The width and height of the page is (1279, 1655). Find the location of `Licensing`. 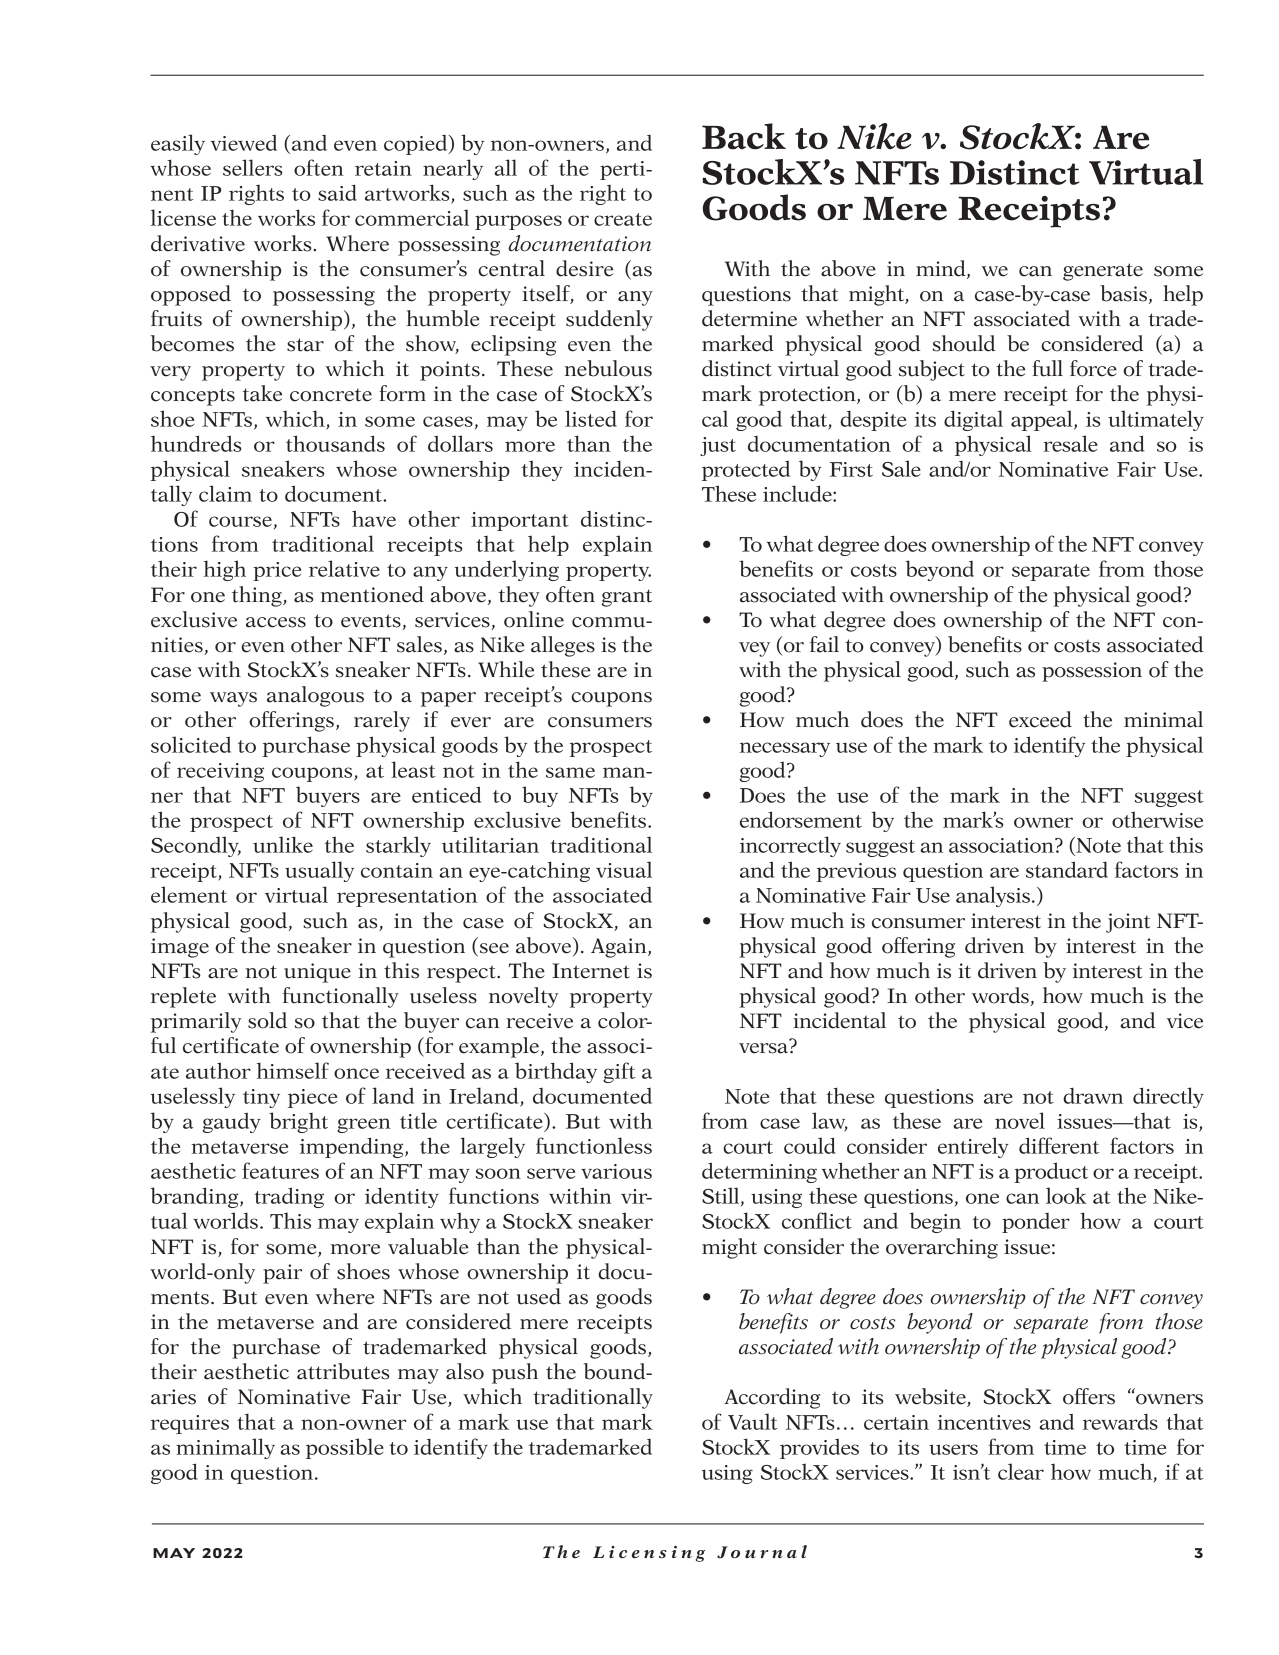

Licensing is located at coordinates (649, 1554).
